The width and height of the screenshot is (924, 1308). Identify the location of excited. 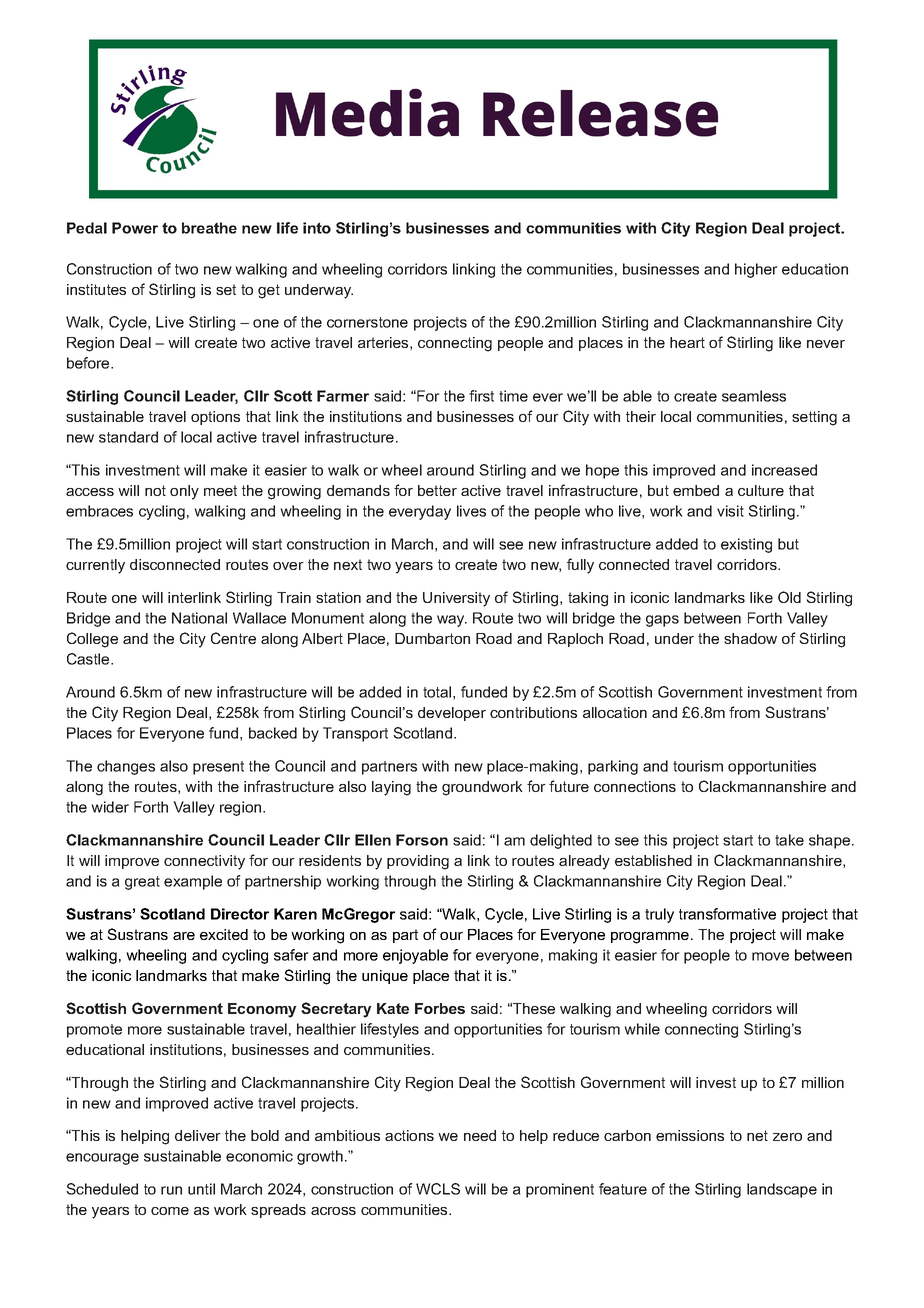
(224, 934).
